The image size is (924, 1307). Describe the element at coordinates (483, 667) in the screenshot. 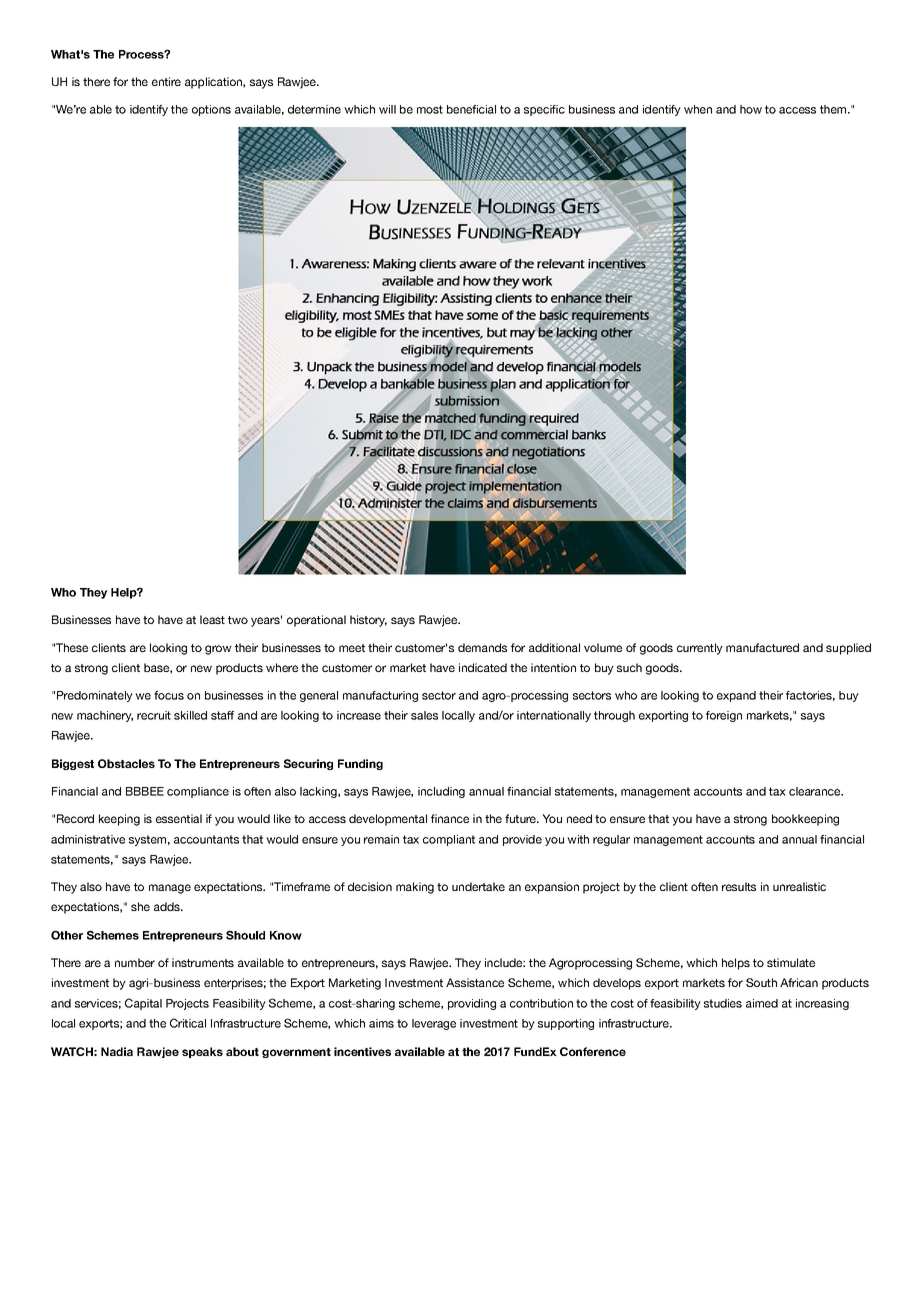

I see `indicated` at that location.
